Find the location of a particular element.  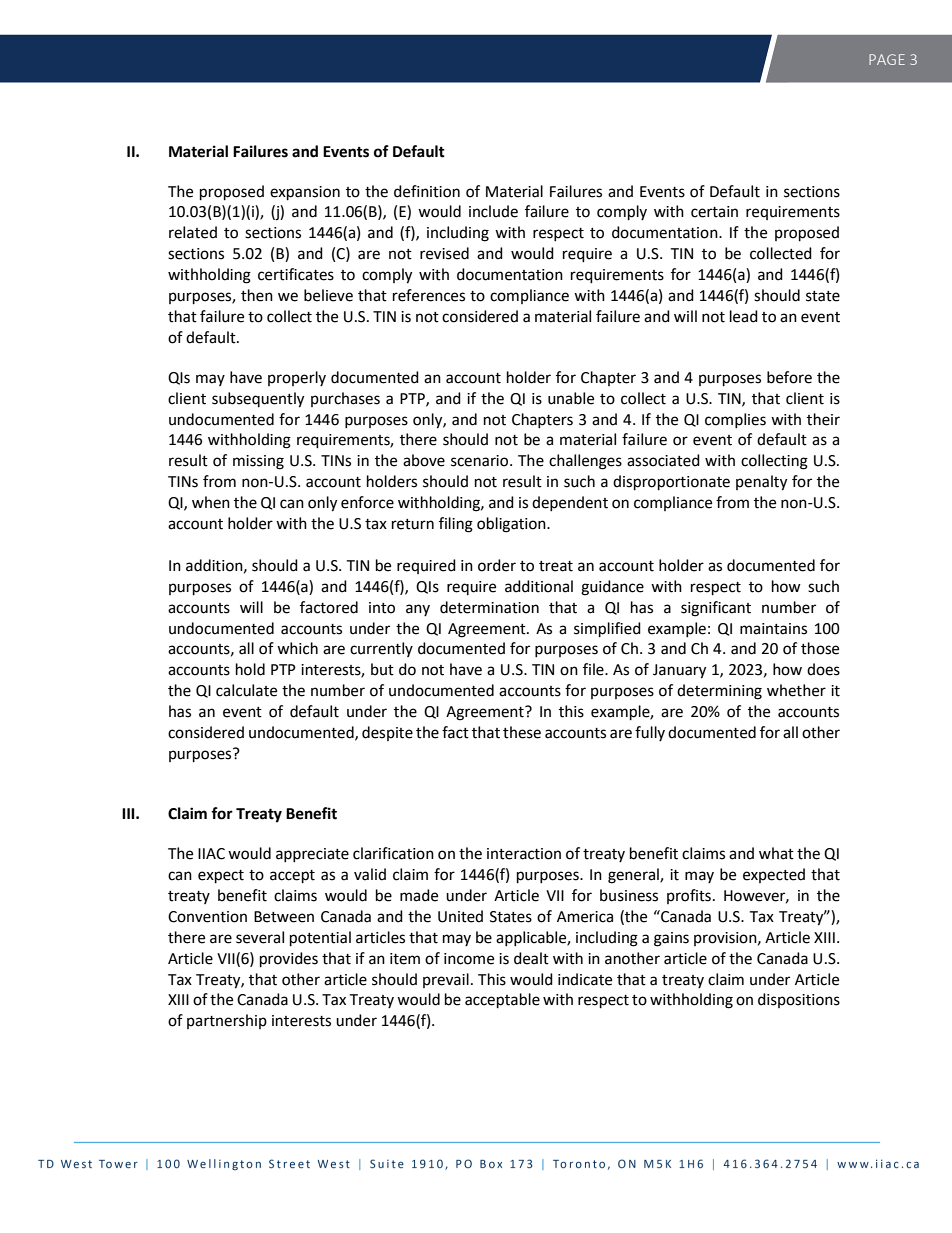

unable is located at coordinates (571, 398).
